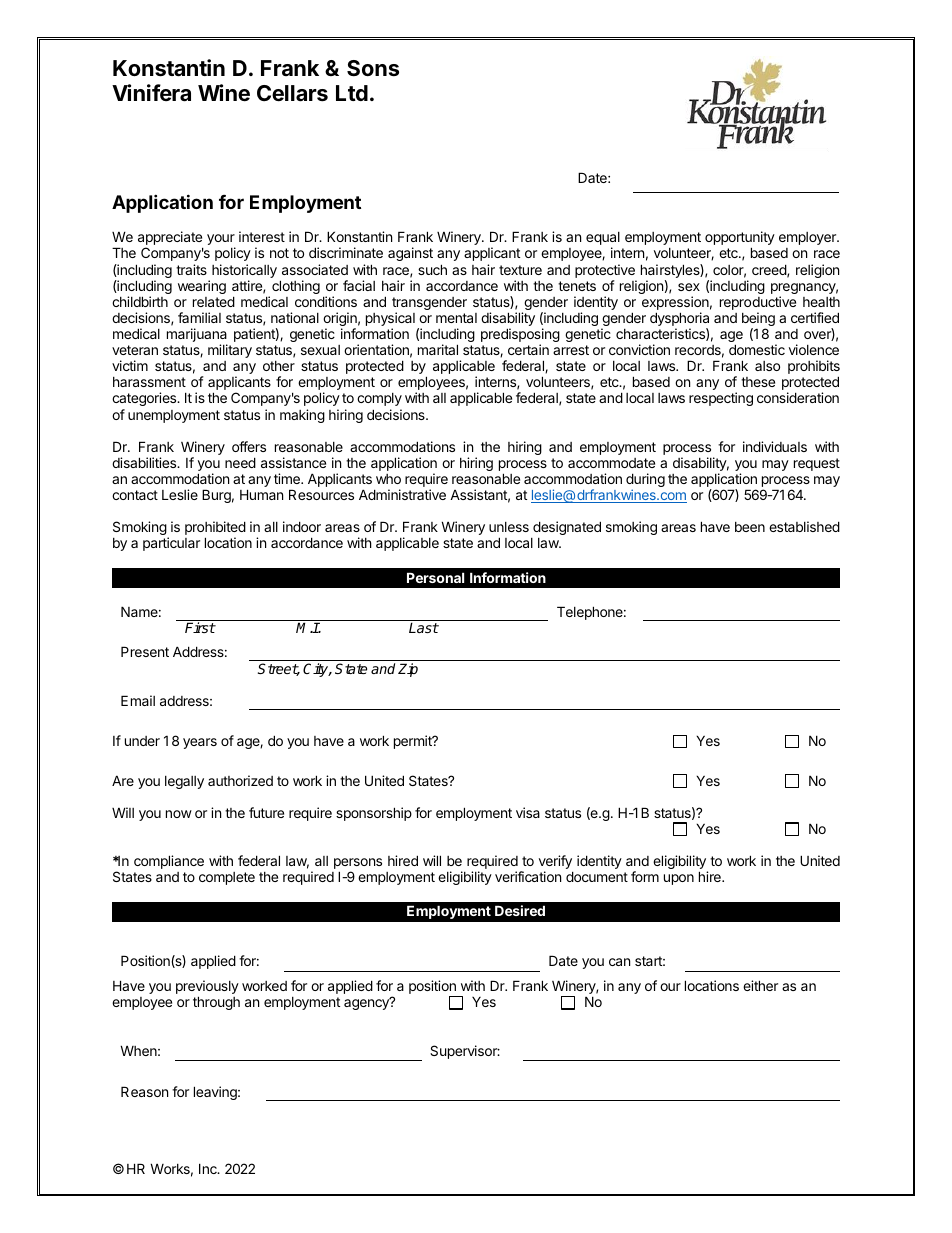  I want to click on opportunity, so click(740, 239).
